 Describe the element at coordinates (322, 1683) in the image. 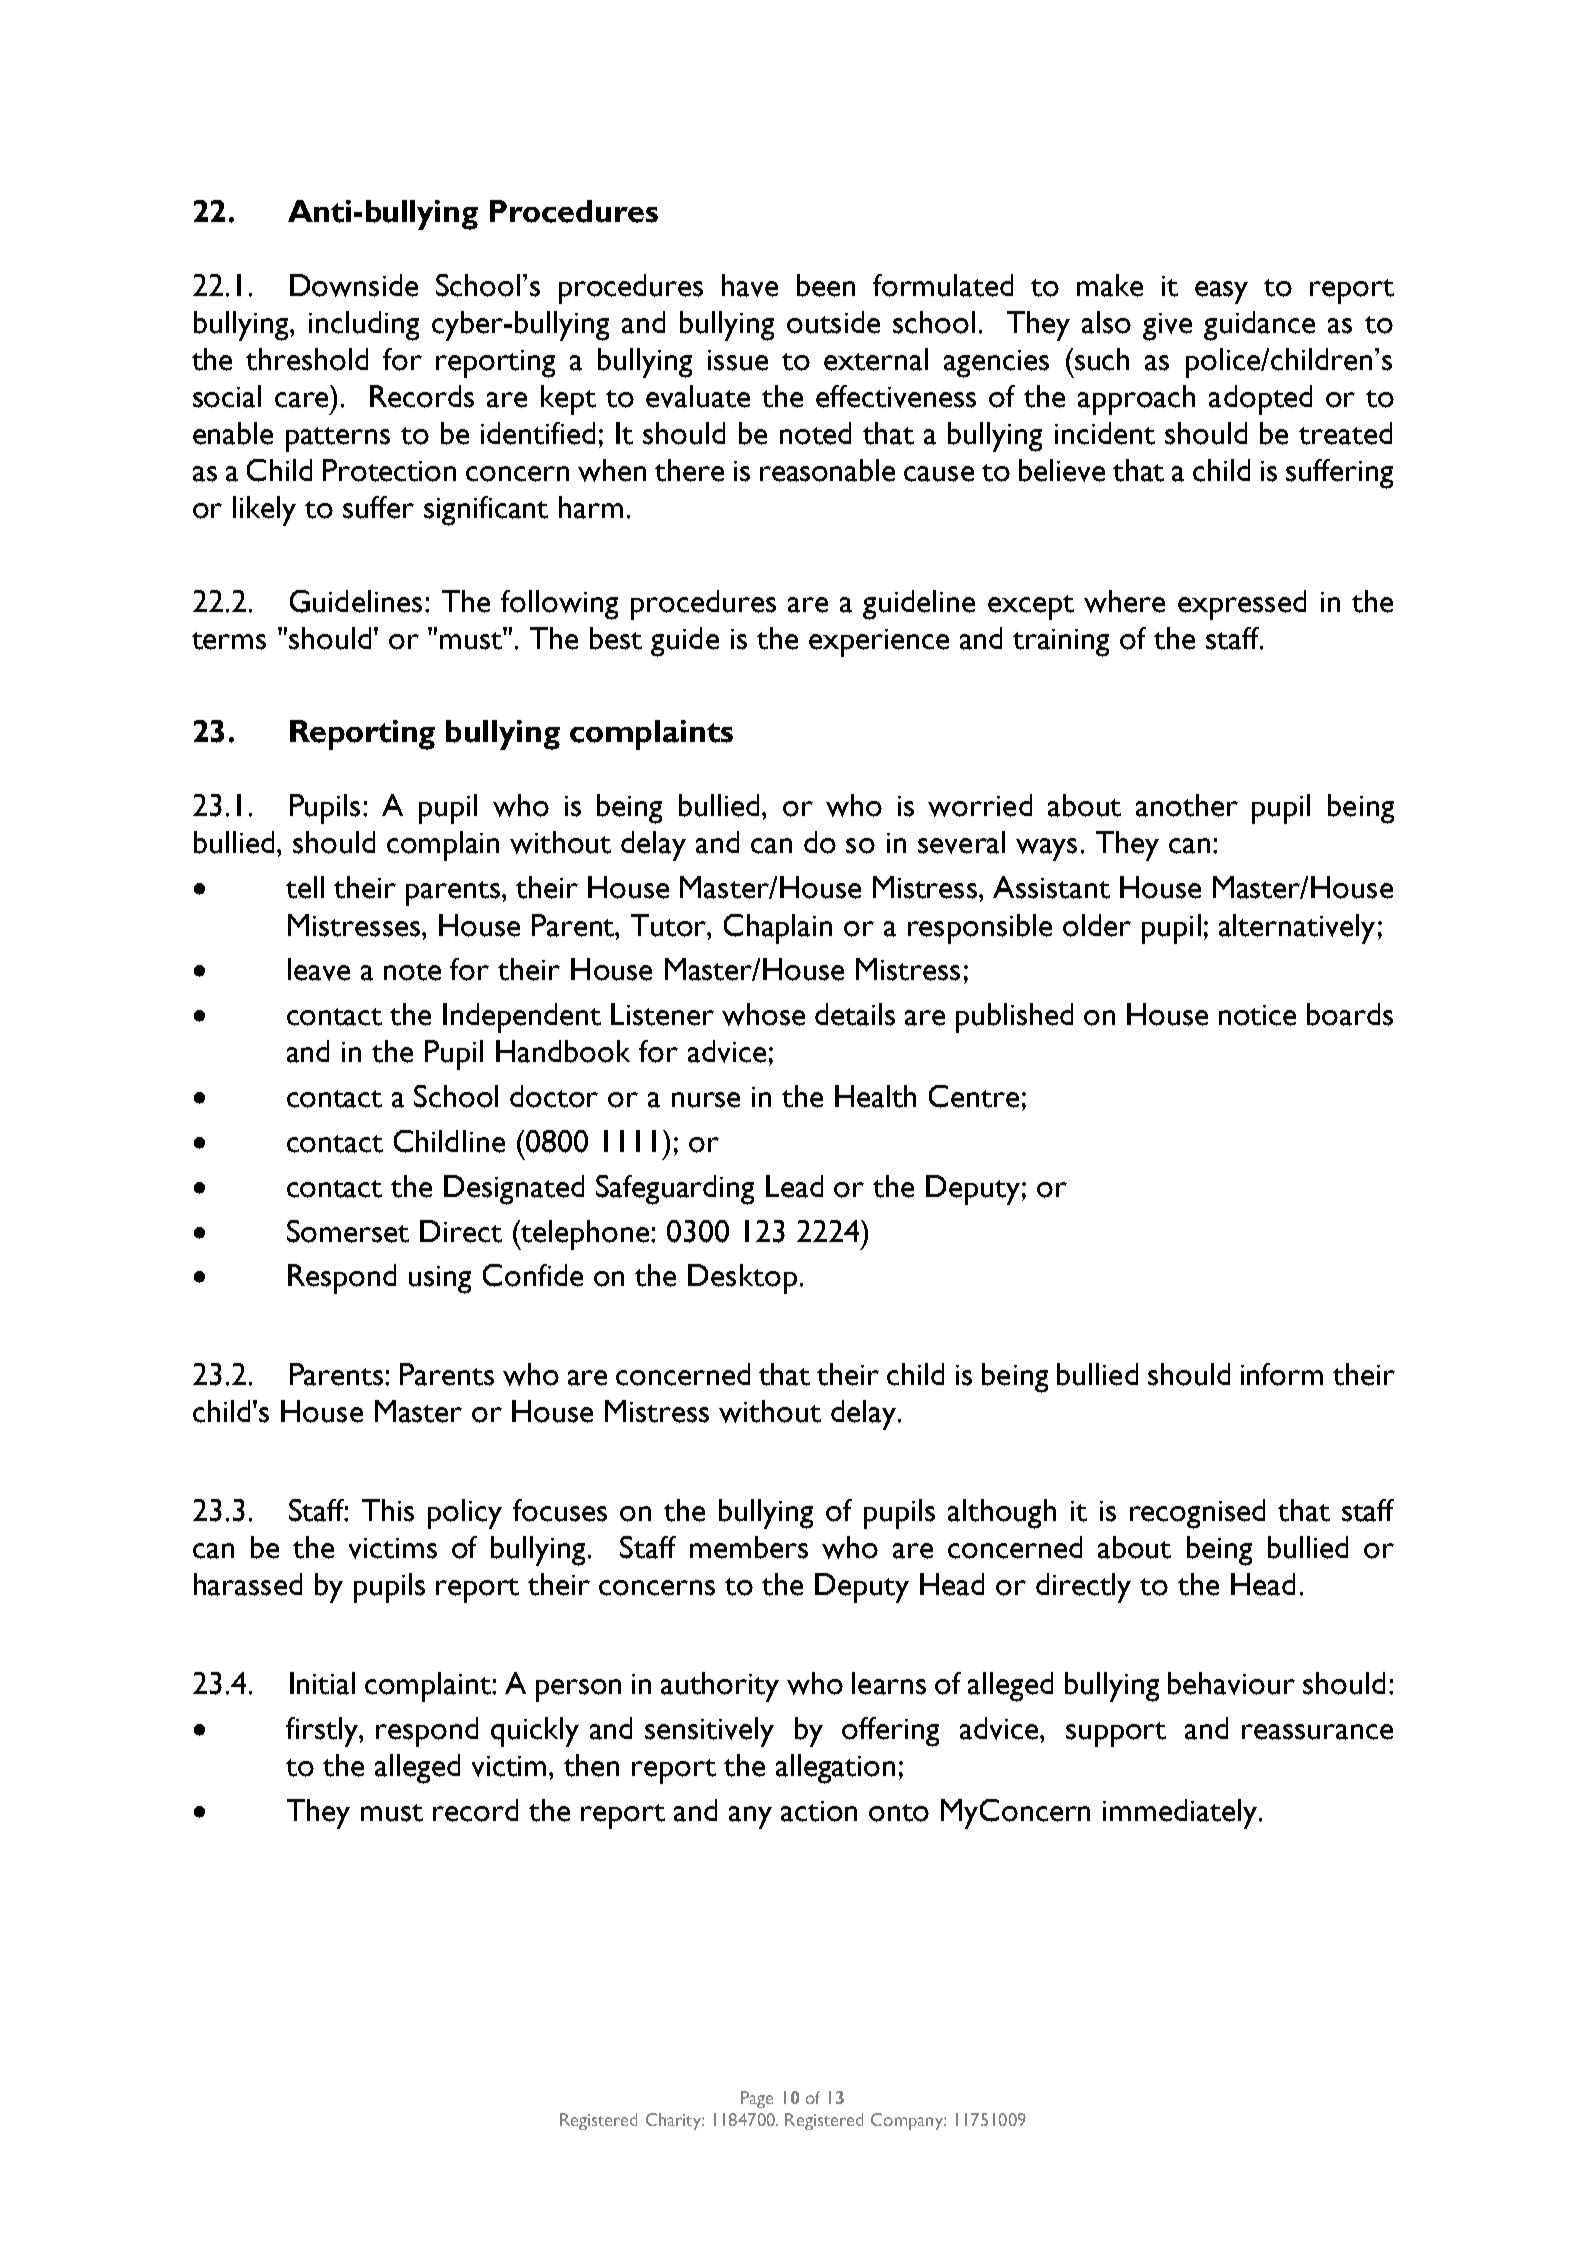

I see `Initial` at that location.
